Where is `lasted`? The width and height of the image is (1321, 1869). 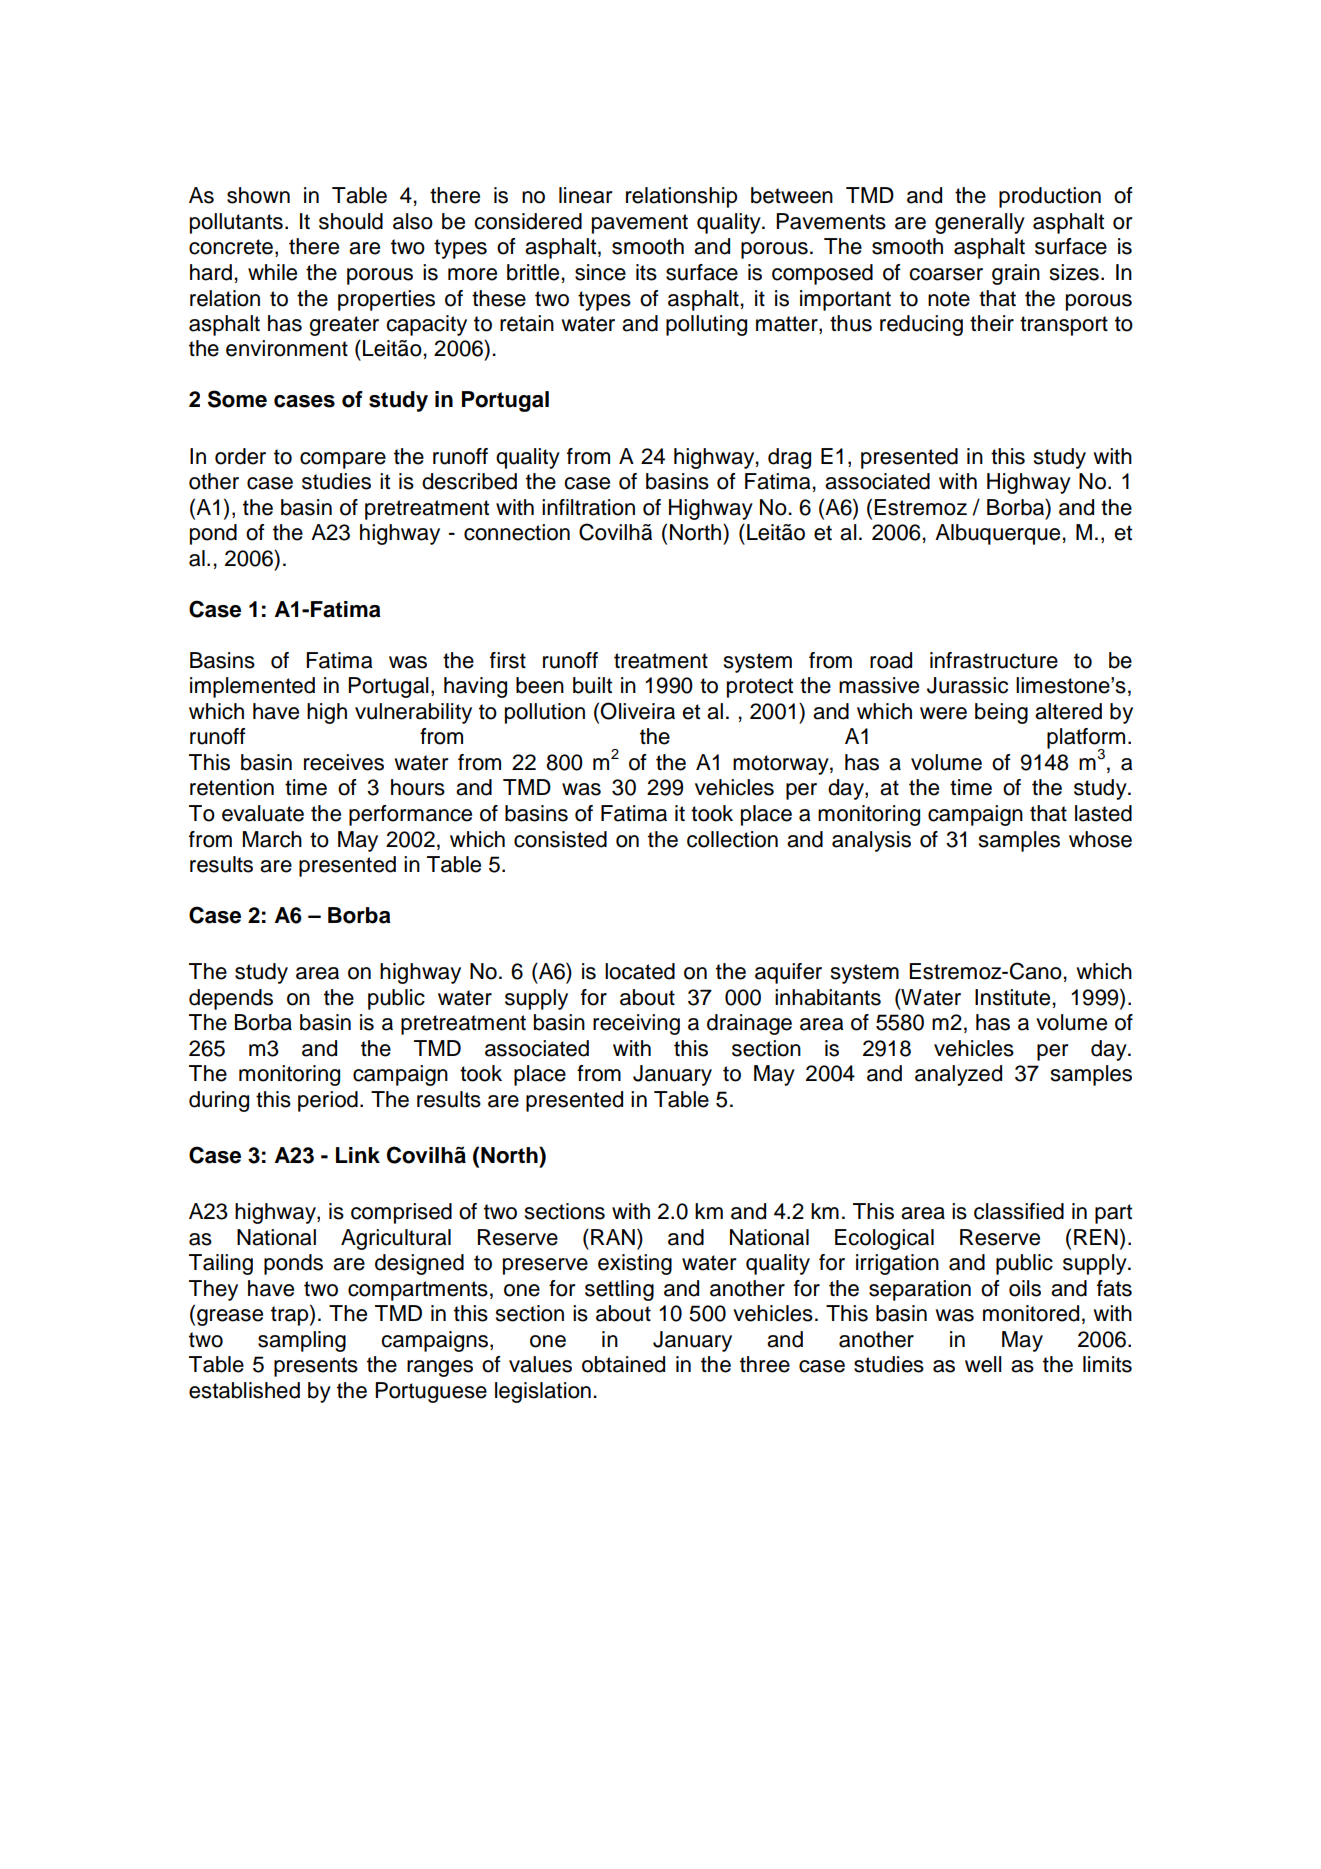 lasted is located at coordinates (1103, 813).
